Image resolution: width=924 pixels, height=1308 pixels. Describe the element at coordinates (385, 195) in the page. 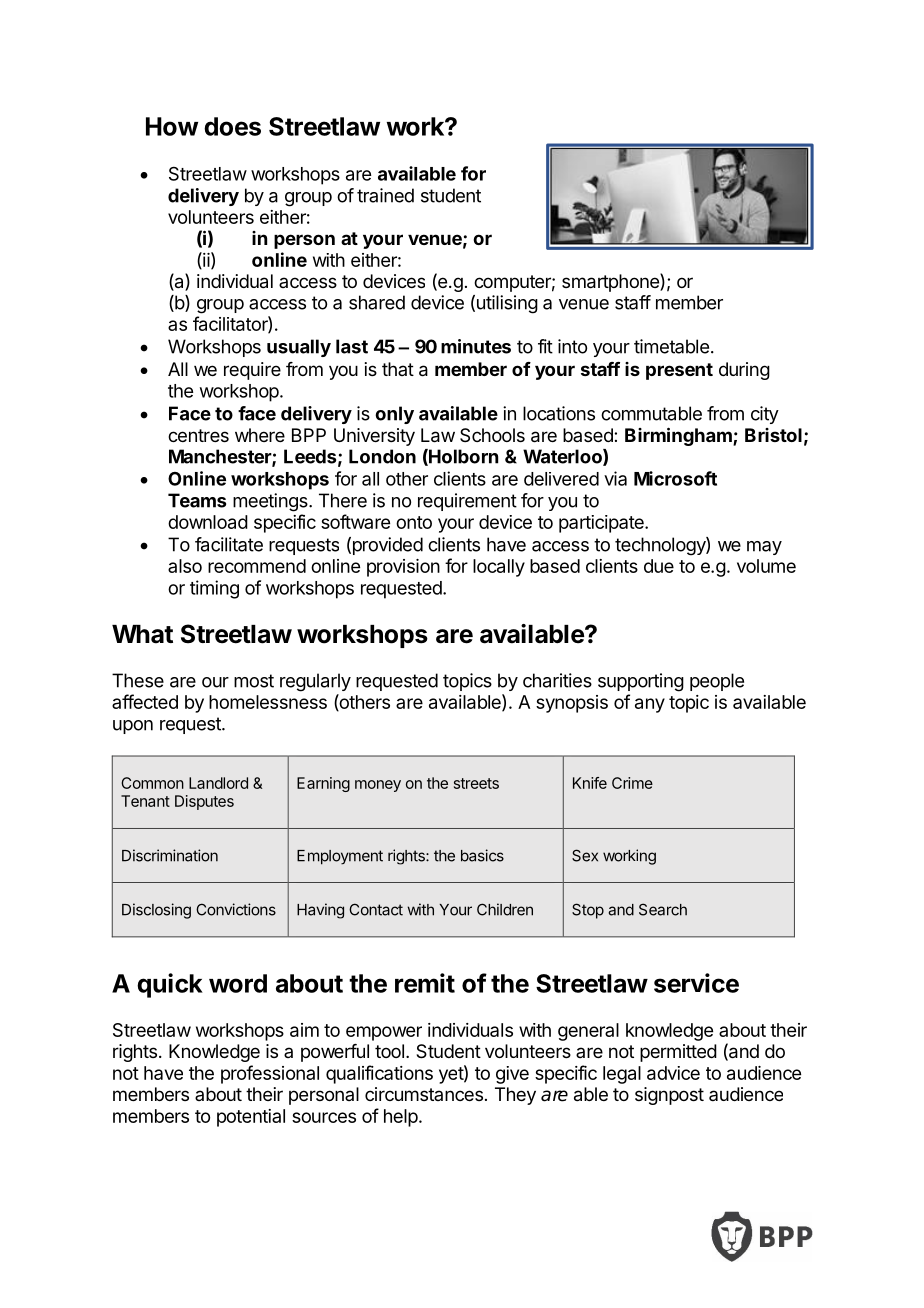

I see `trained` at that location.
